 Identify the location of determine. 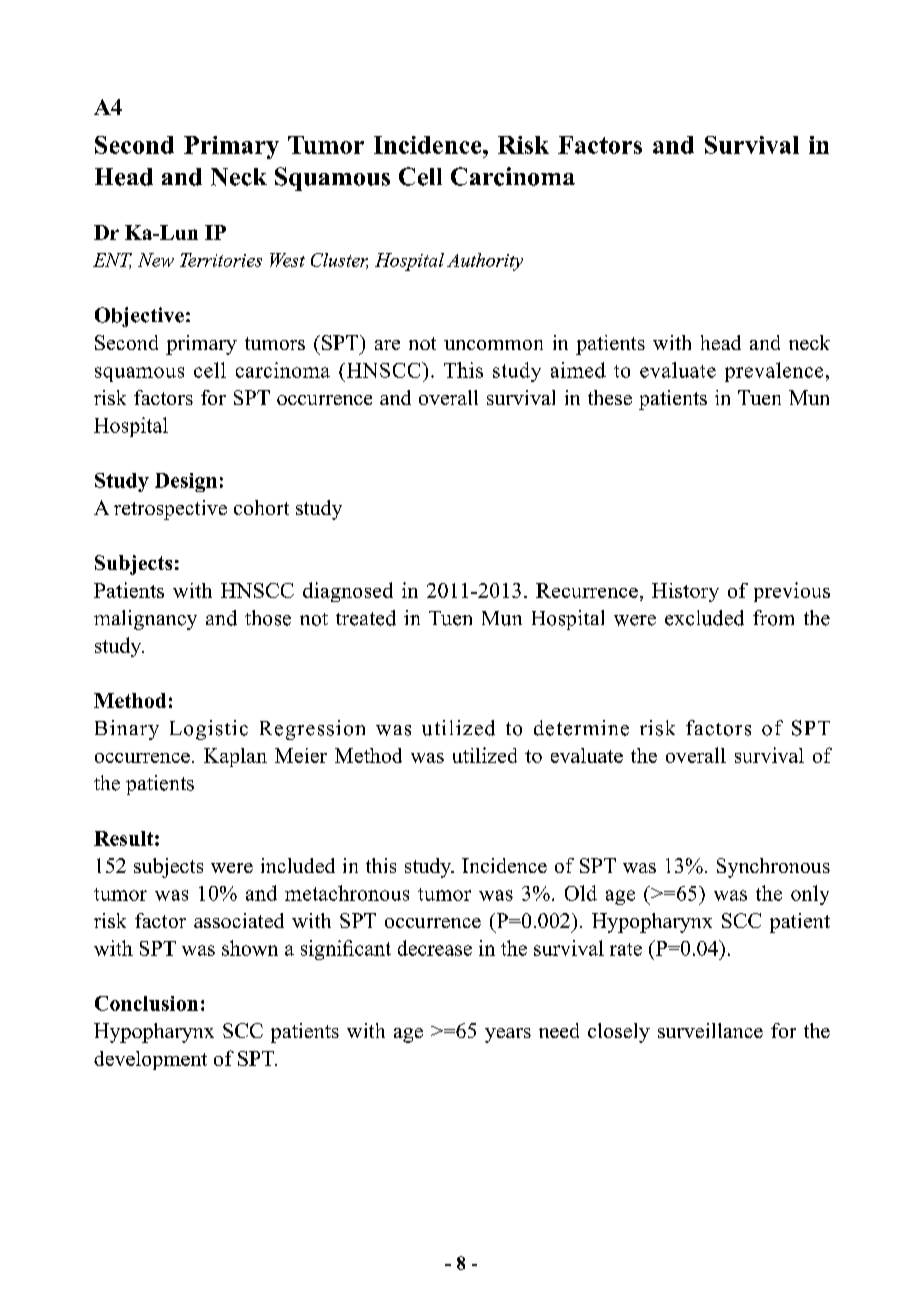
(581, 728).
